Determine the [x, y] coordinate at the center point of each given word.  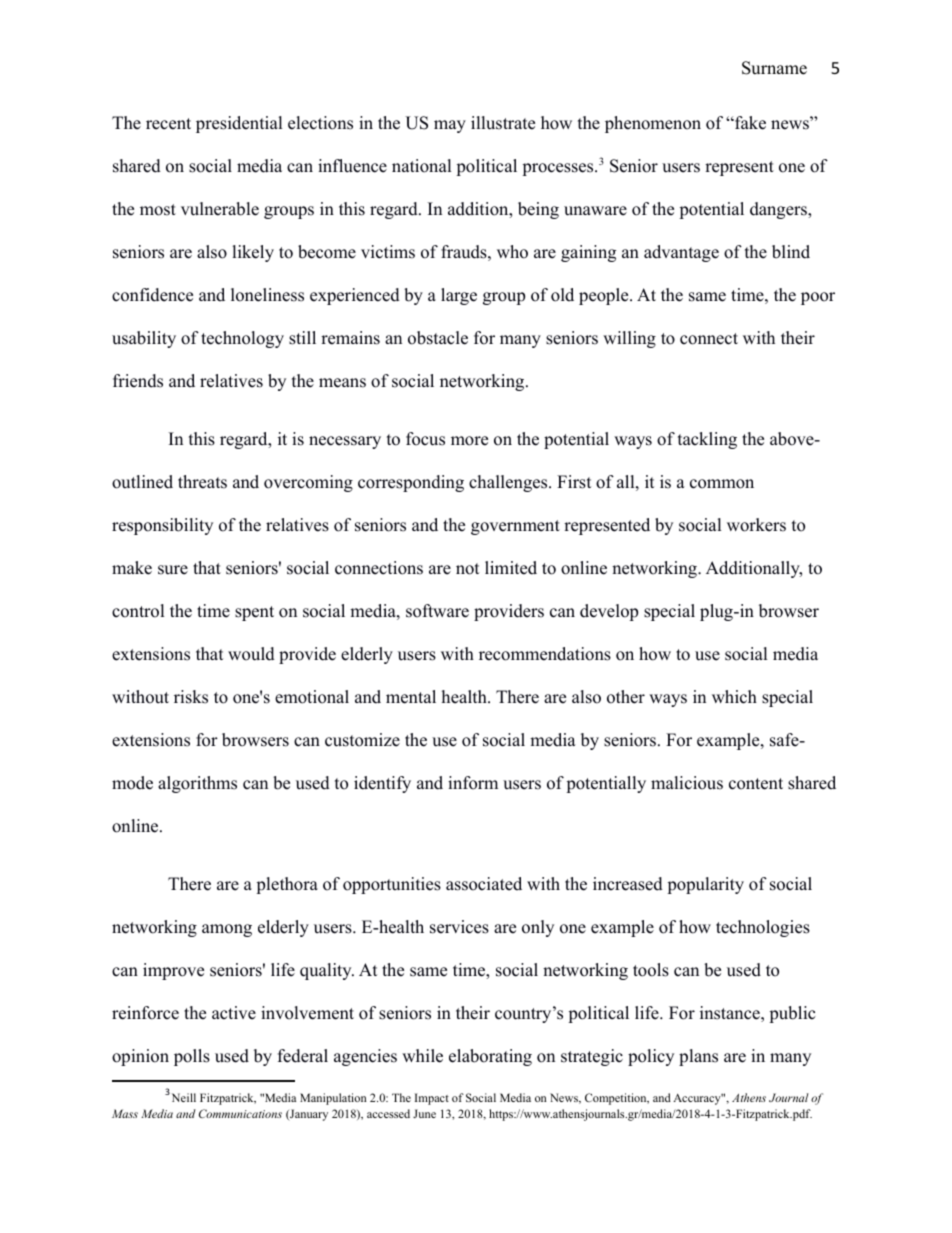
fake [749, 123]
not [468, 569]
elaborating [490, 1057]
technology [242, 339]
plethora [287, 885]
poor [818, 298]
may [450, 126]
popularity [705, 885]
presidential [239, 124]
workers [756, 525]
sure [173, 570]
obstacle [438, 338]
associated [484, 884]
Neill [182, 1097]
